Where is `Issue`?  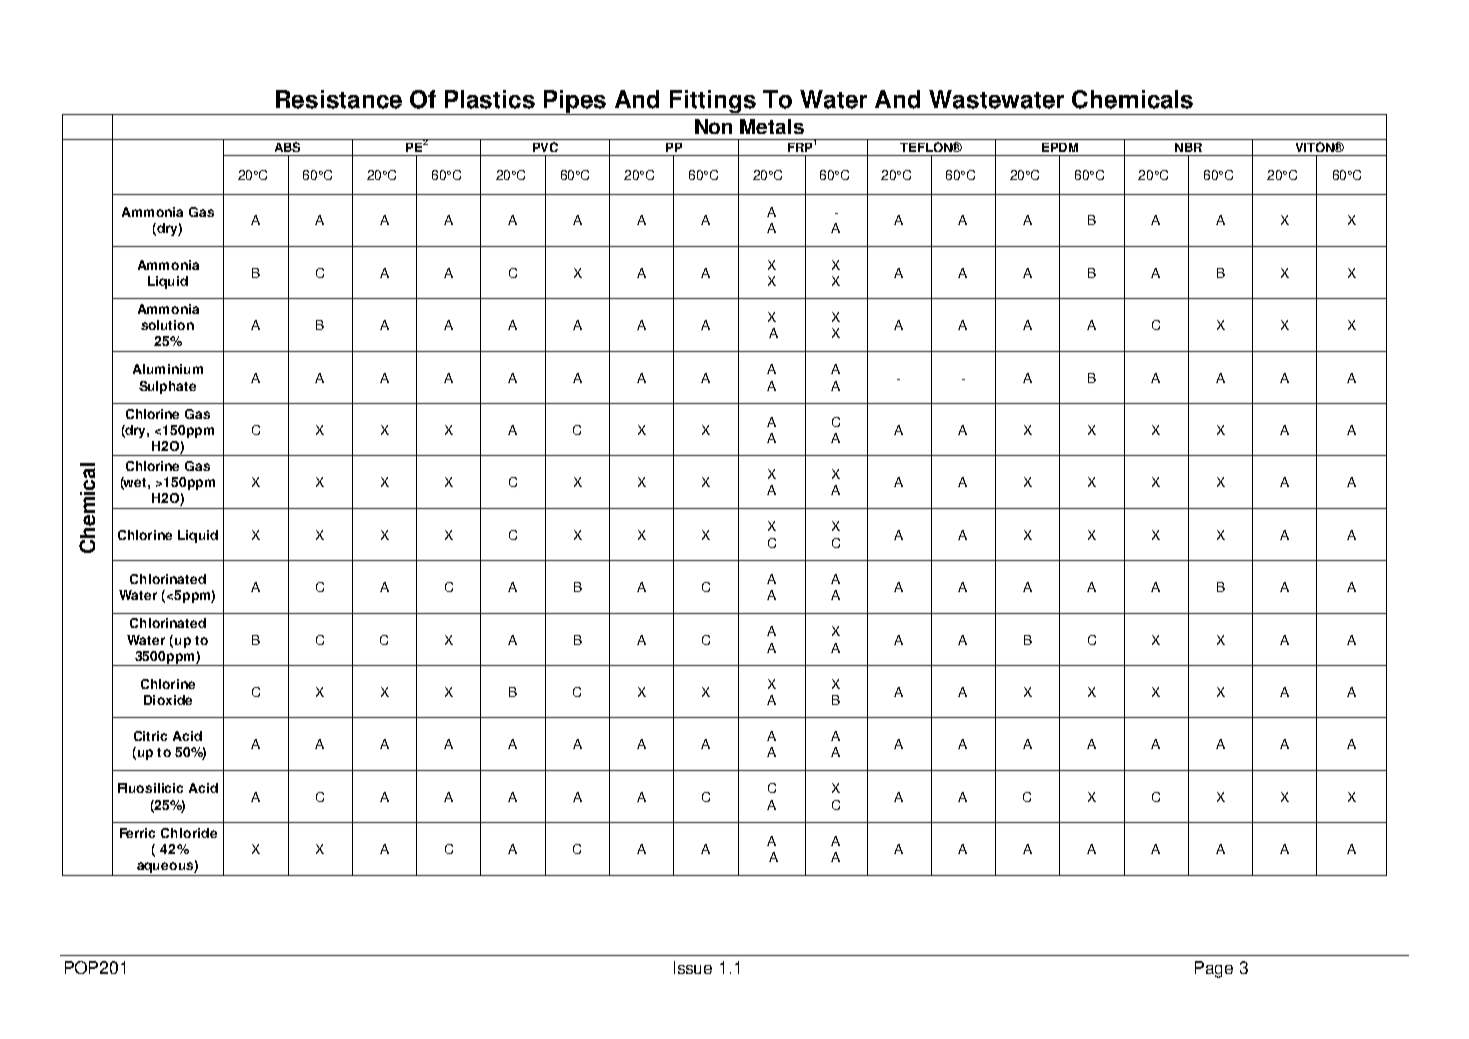
Issue is located at coordinates (693, 967).
